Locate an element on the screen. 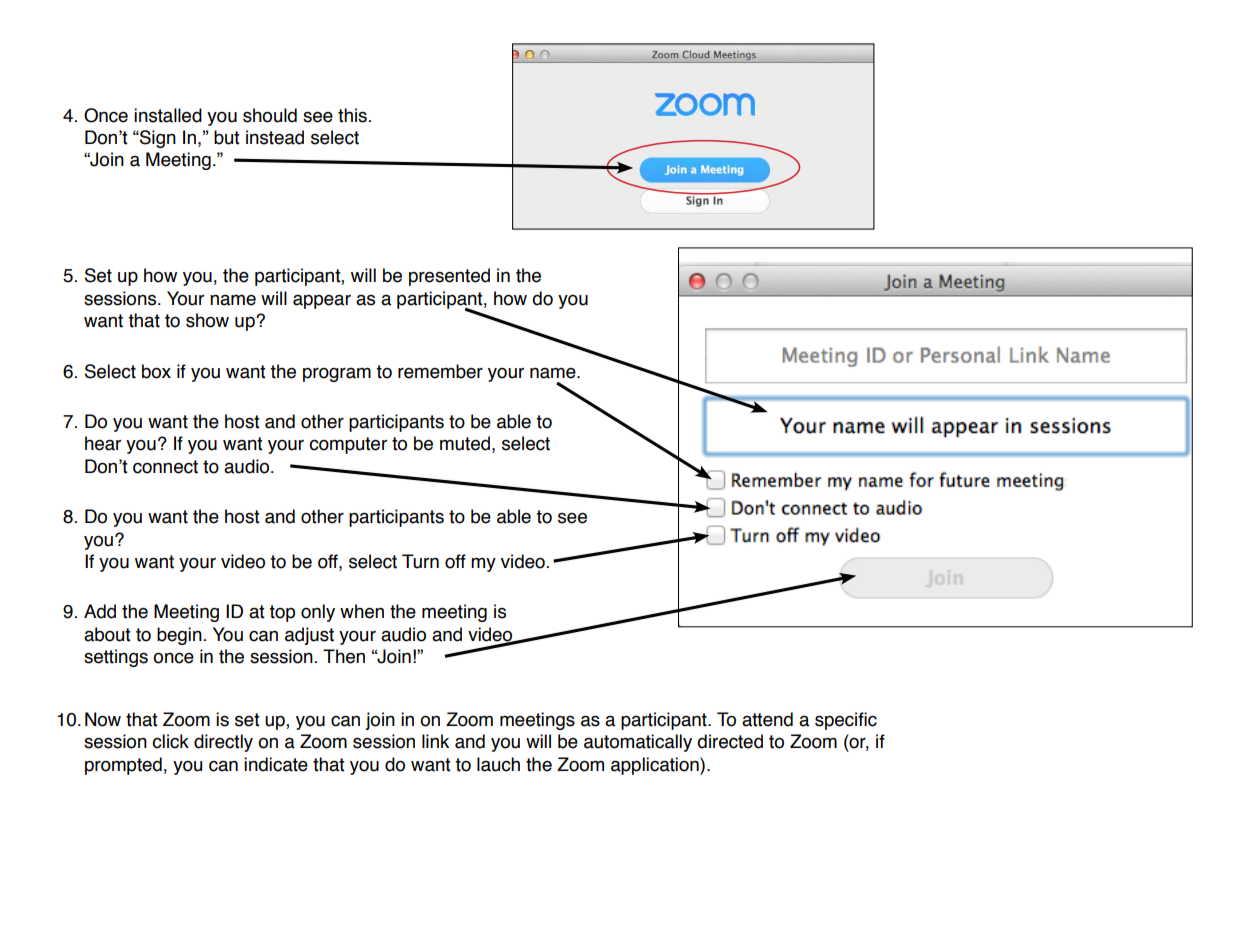 The width and height of the screenshot is (1233, 952). connect is located at coordinates (165, 467).
